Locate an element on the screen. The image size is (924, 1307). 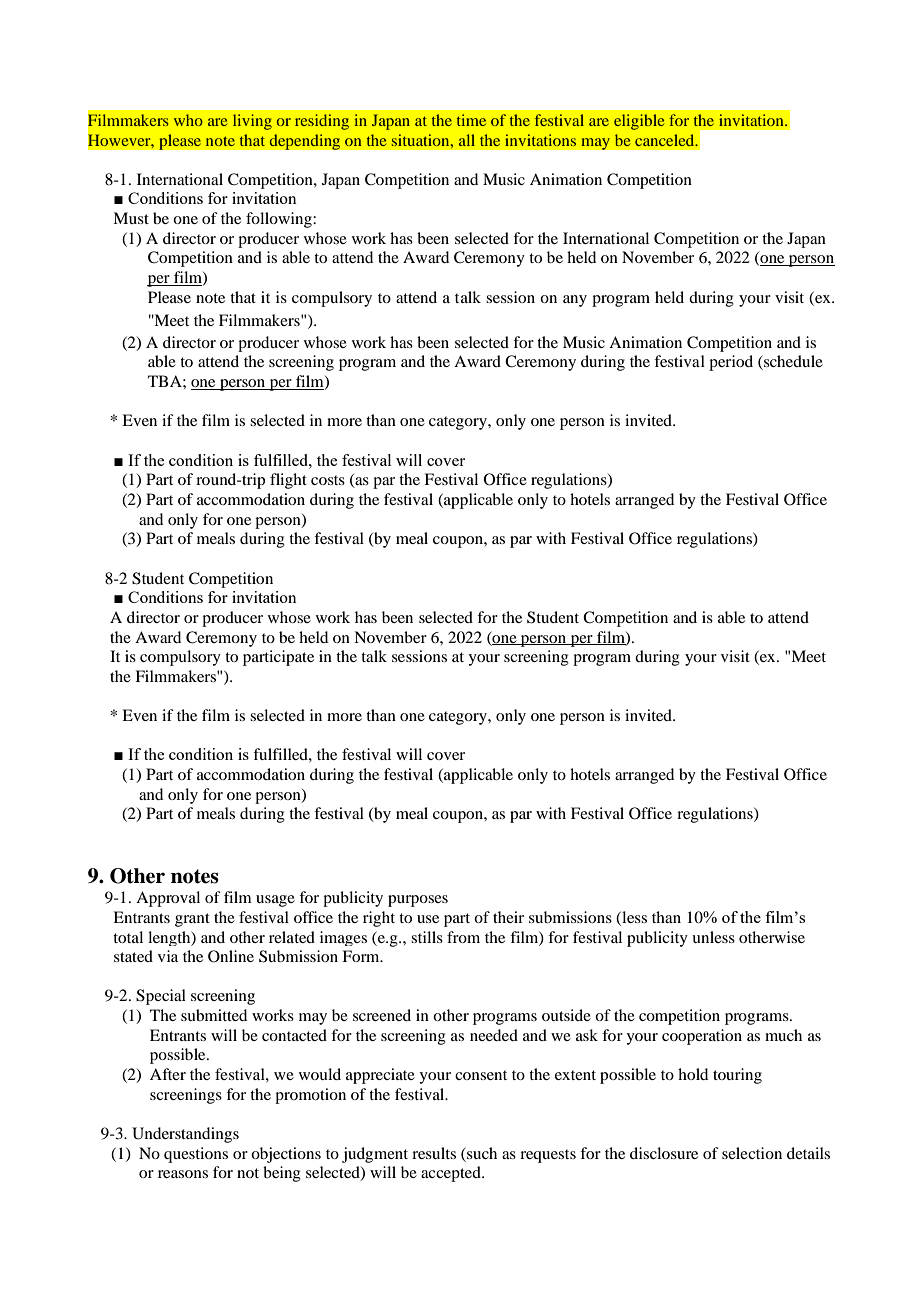
cooperation is located at coordinates (702, 1037).
